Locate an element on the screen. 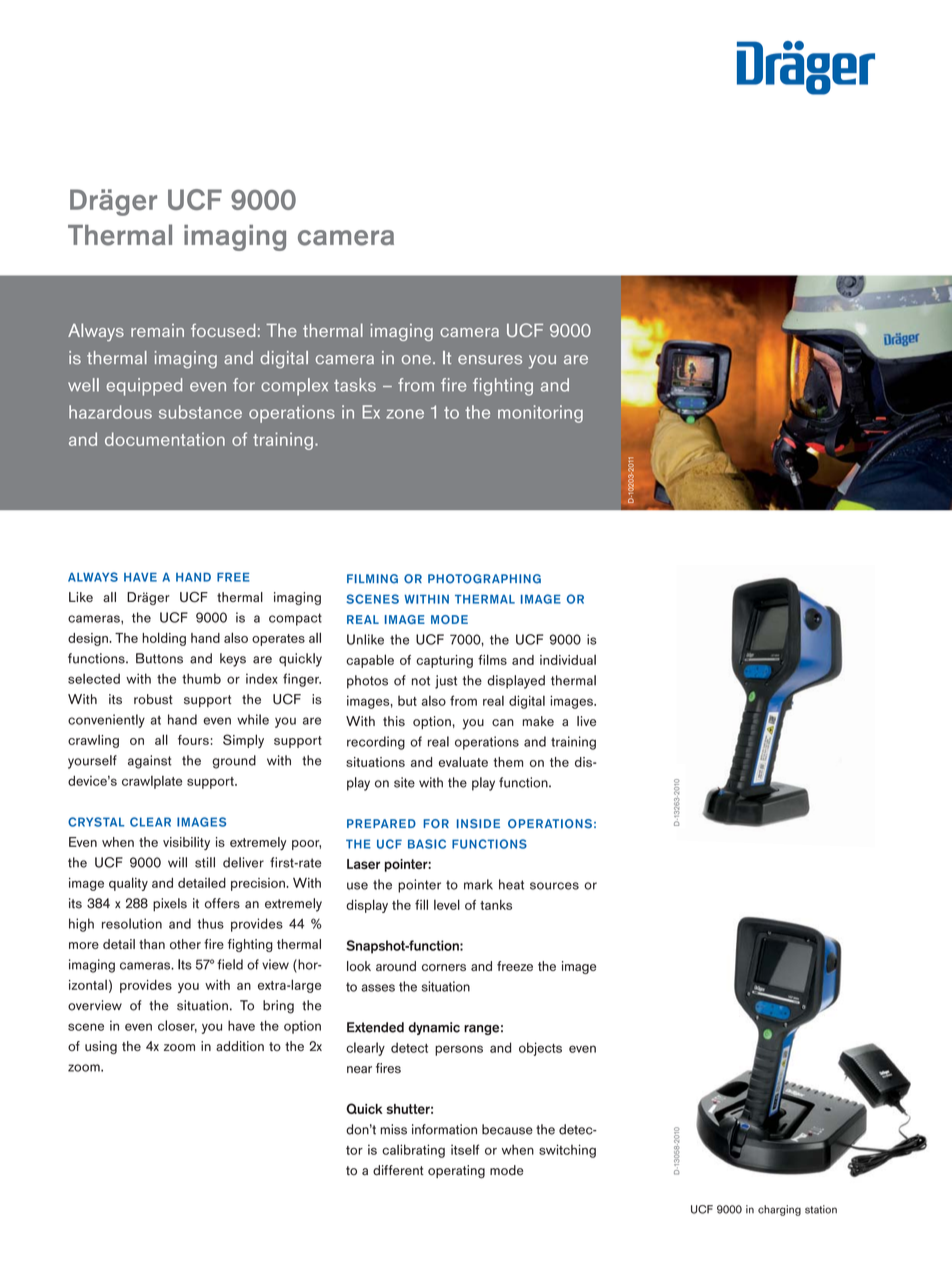 Image resolution: width=952 pixels, height=1270 pixels. remain is located at coordinates (157, 330).
